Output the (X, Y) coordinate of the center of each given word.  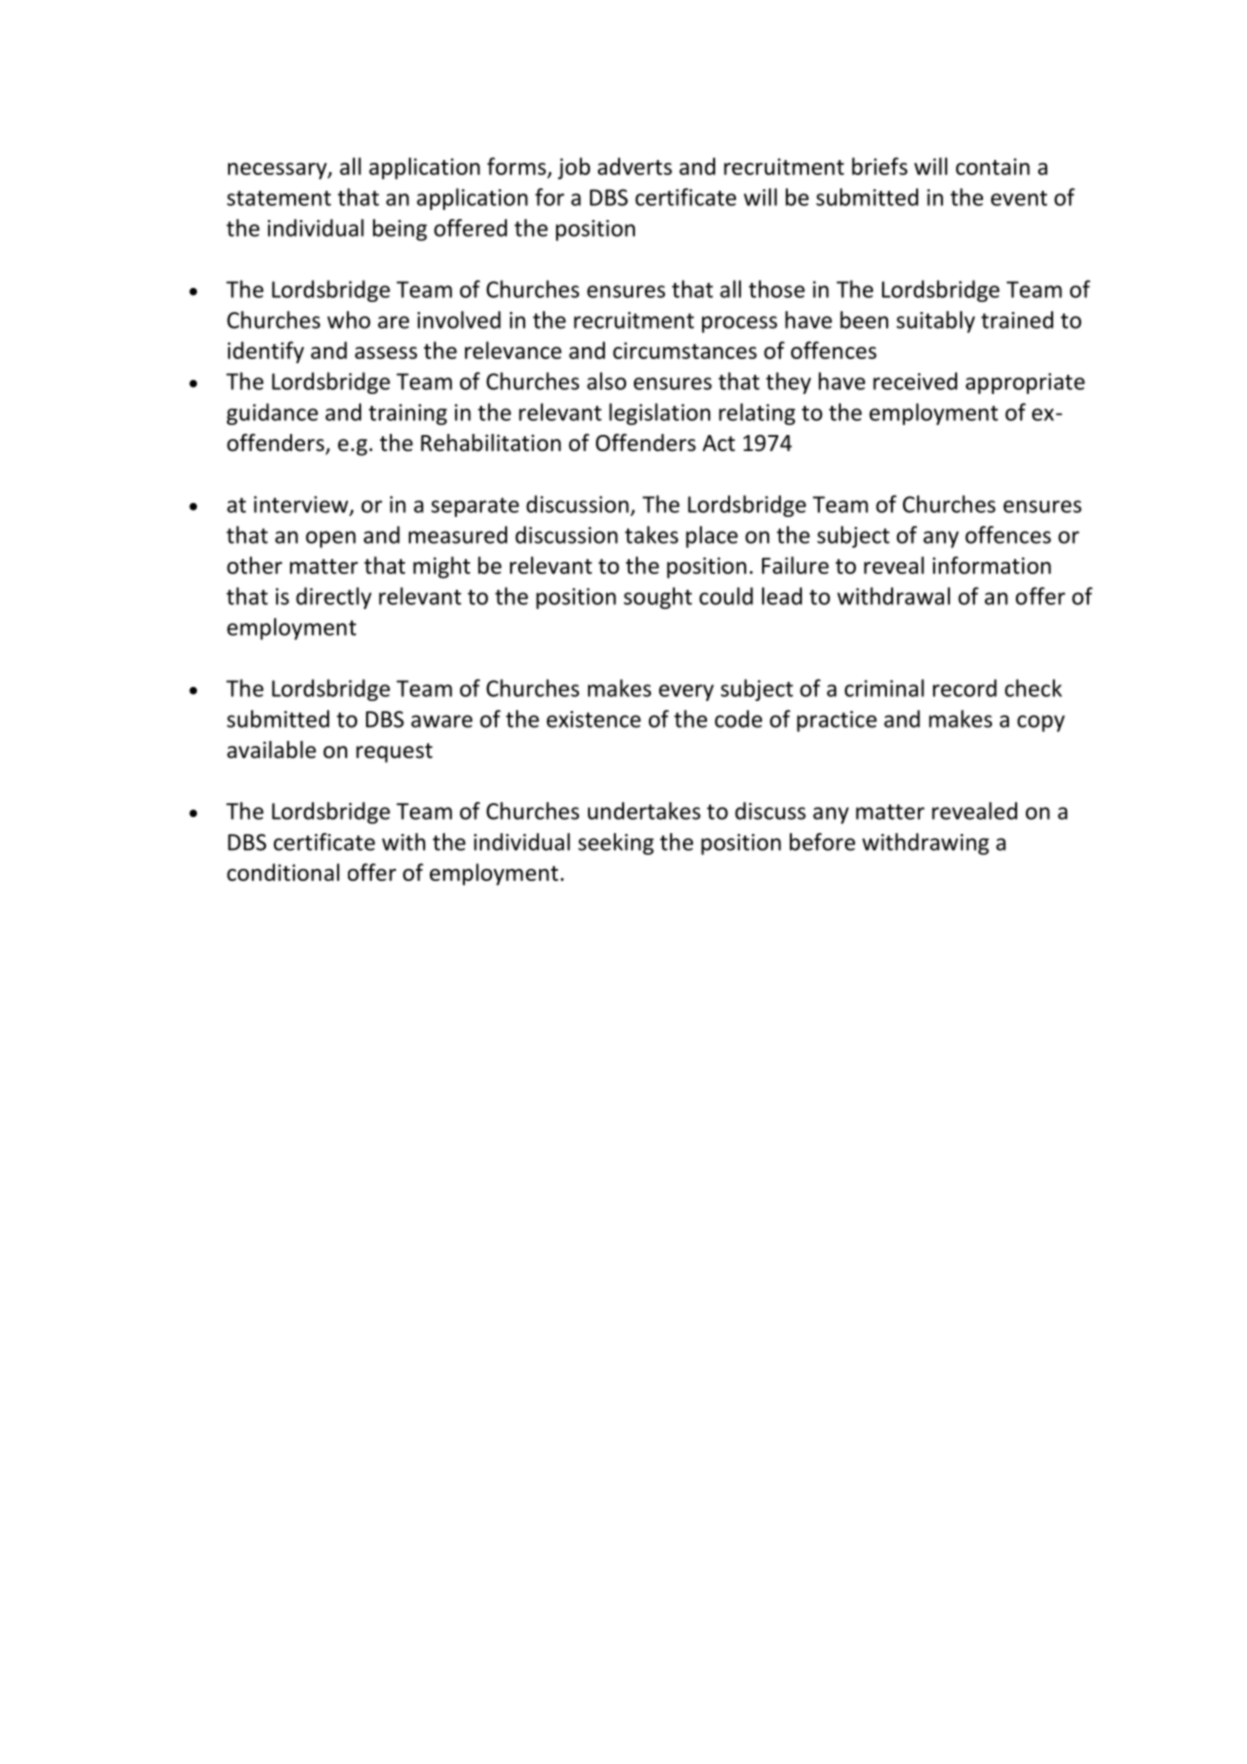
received (915, 381)
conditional (283, 872)
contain (993, 166)
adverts (635, 166)
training (408, 414)
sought (658, 598)
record (965, 688)
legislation (659, 414)
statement (279, 198)
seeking (616, 844)
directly (334, 598)
